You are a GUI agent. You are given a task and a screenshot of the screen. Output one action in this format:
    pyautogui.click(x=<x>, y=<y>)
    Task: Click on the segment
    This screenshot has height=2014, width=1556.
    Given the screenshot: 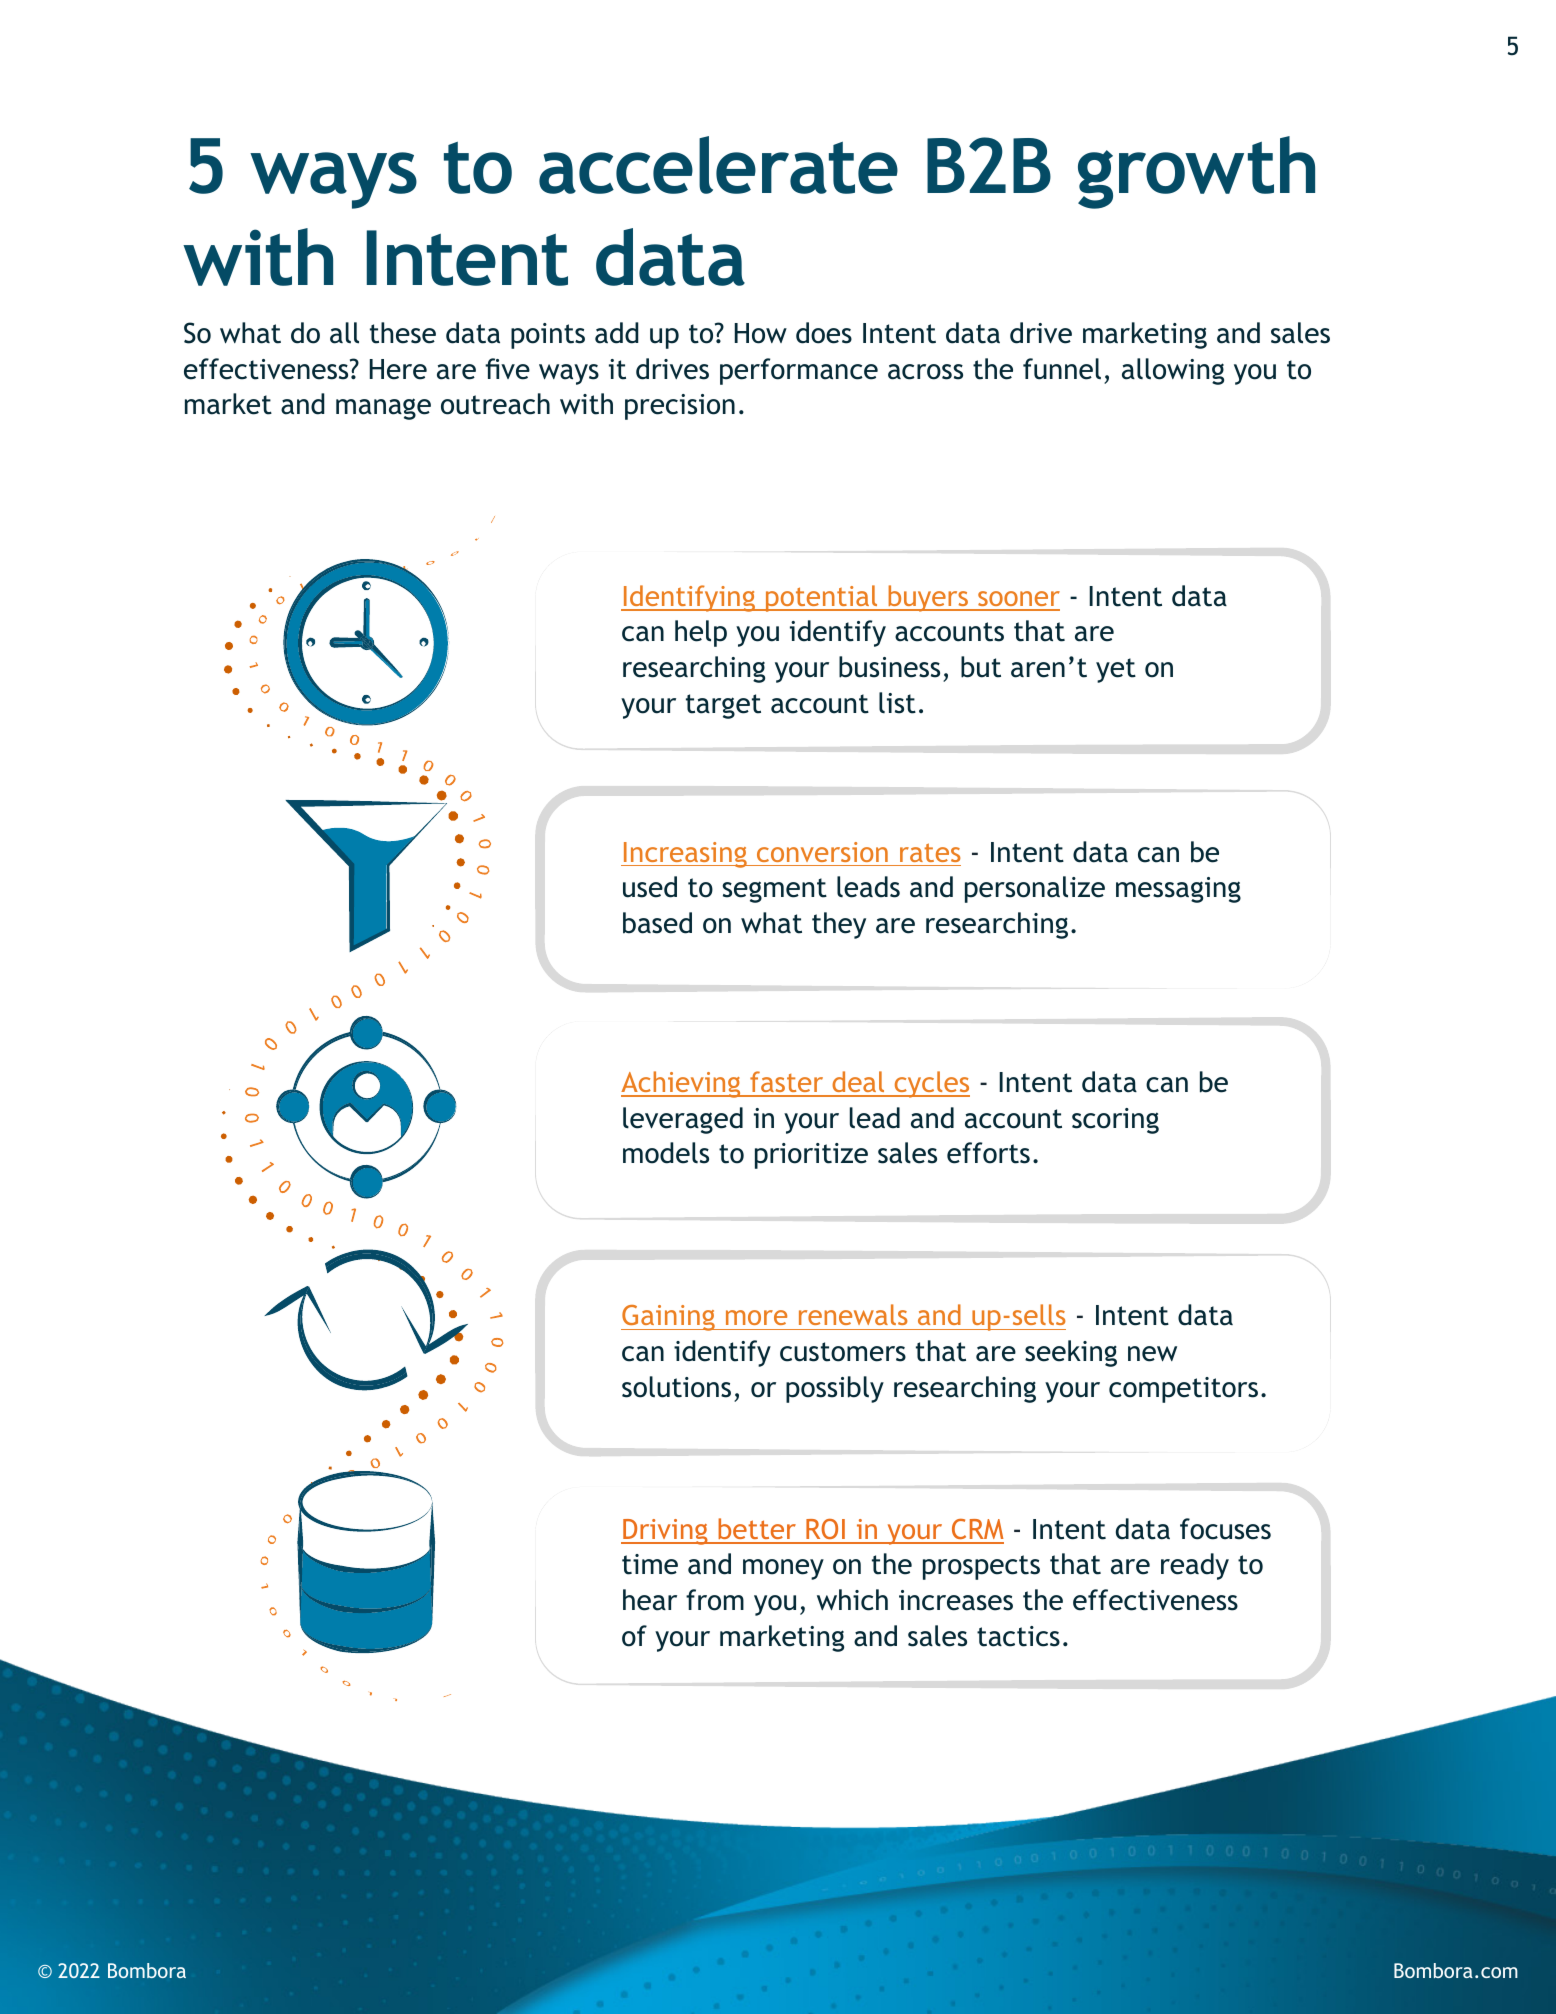 What is the action you would take?
    pyautogui.click(x=774, y=890)
